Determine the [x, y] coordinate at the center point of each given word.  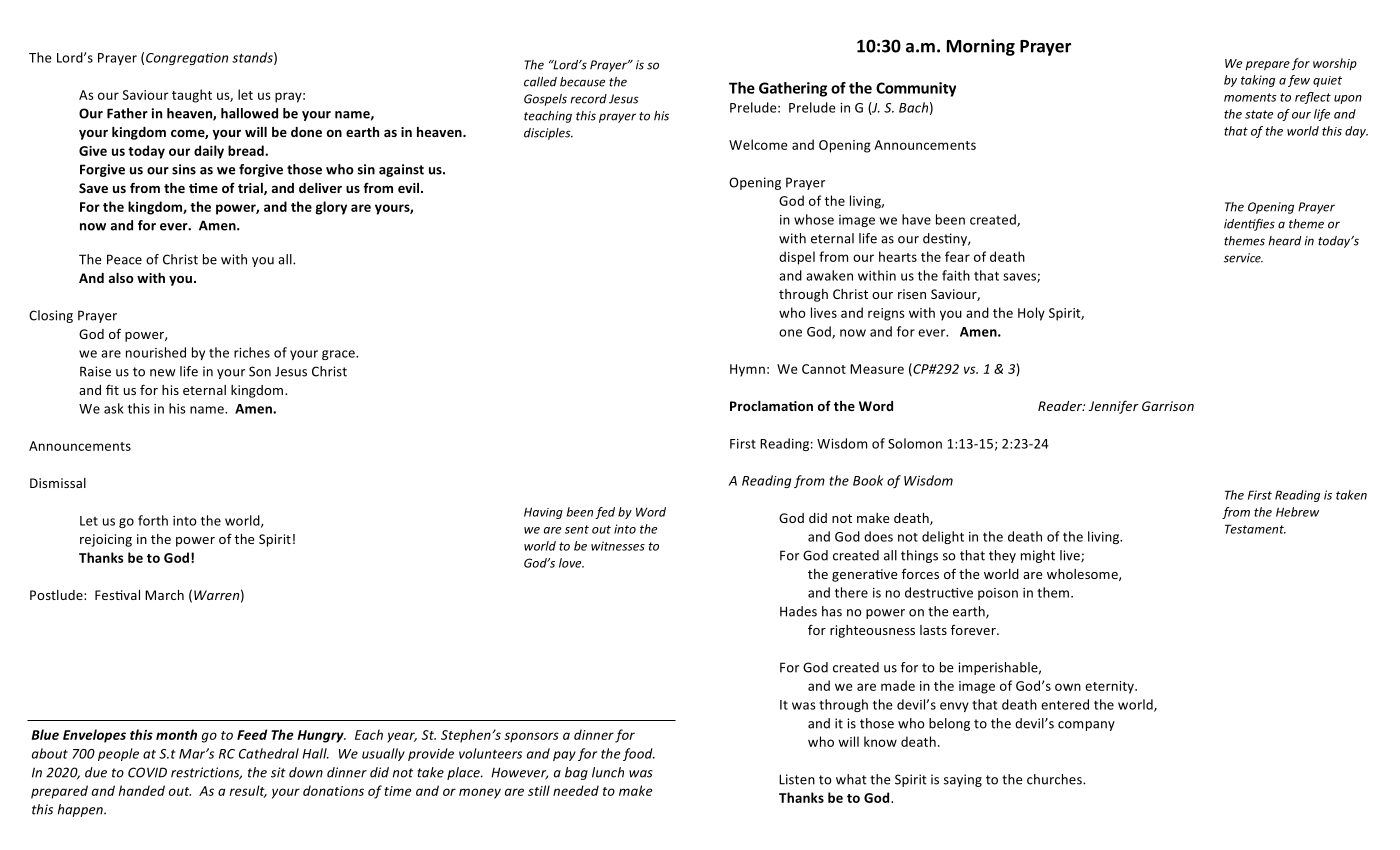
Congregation [187, 59]
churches [1055, 779]
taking [1258, 81]
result [248, 791]
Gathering [793, 89]
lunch [608, 772]
